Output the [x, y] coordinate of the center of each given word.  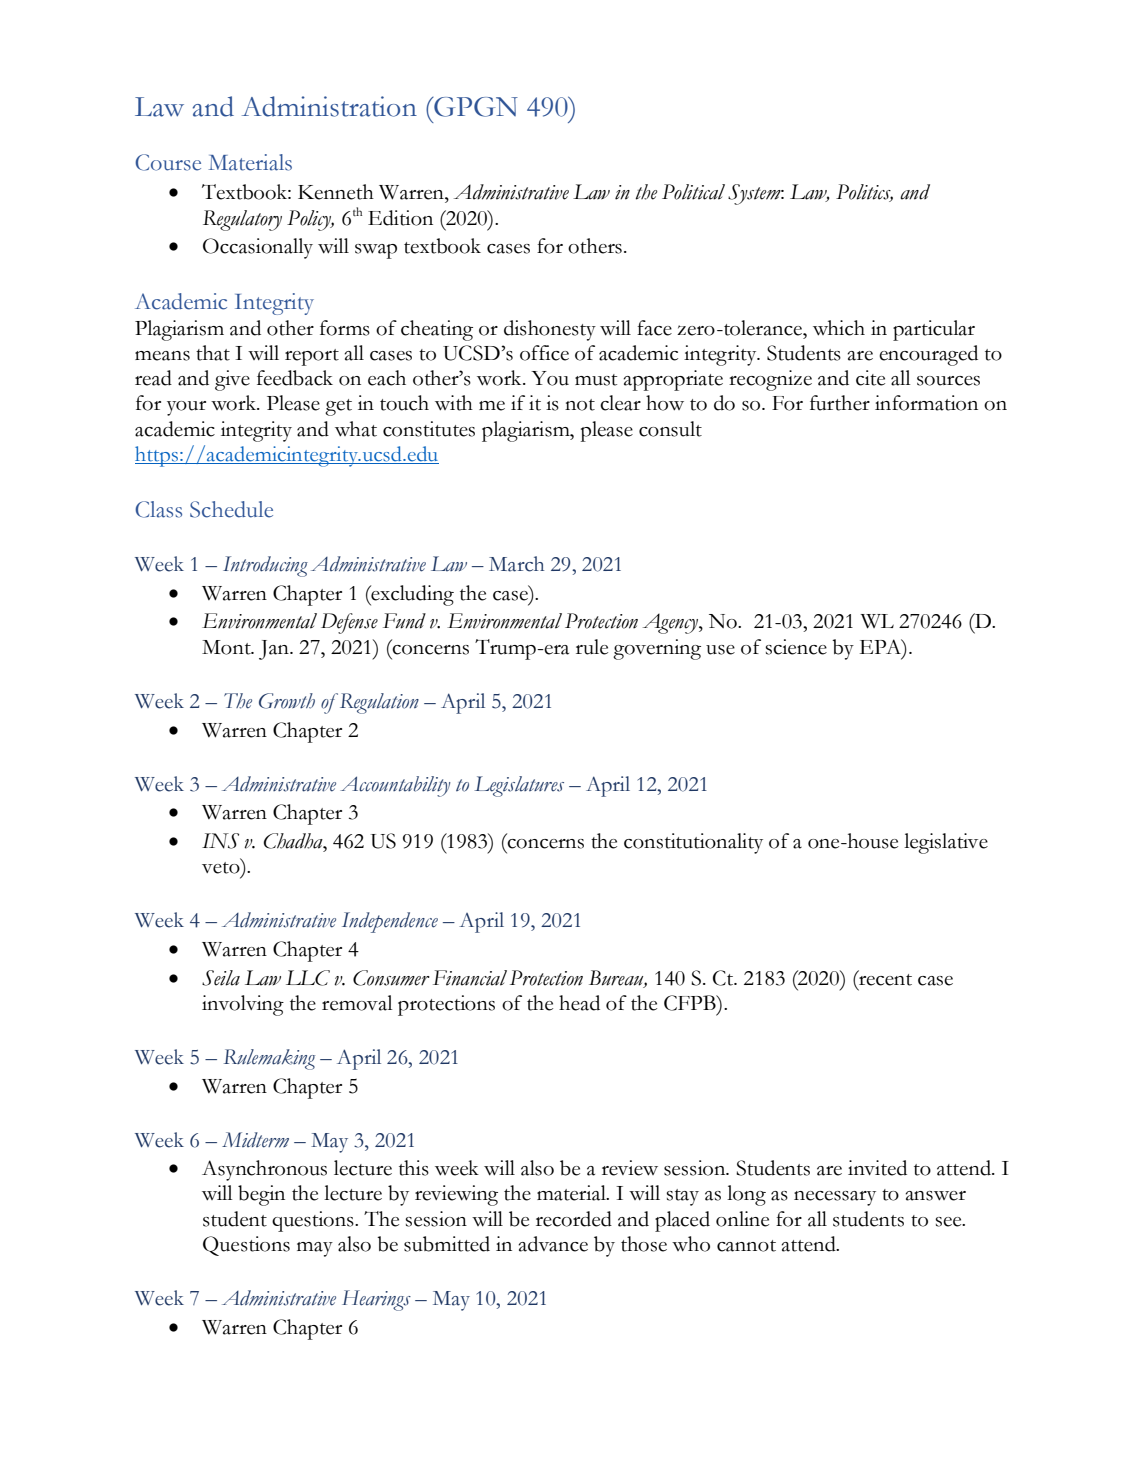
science [796, 647]
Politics [864, 193]
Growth [287, 701]
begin [261, 1195]
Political [693, 192]
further [840, 403]
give [232, 380]
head [579, 1003]
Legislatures [519, 786]
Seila [221, 978]
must [596, 380]
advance [553, 1244]
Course [168, 162]
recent [884, 978]
